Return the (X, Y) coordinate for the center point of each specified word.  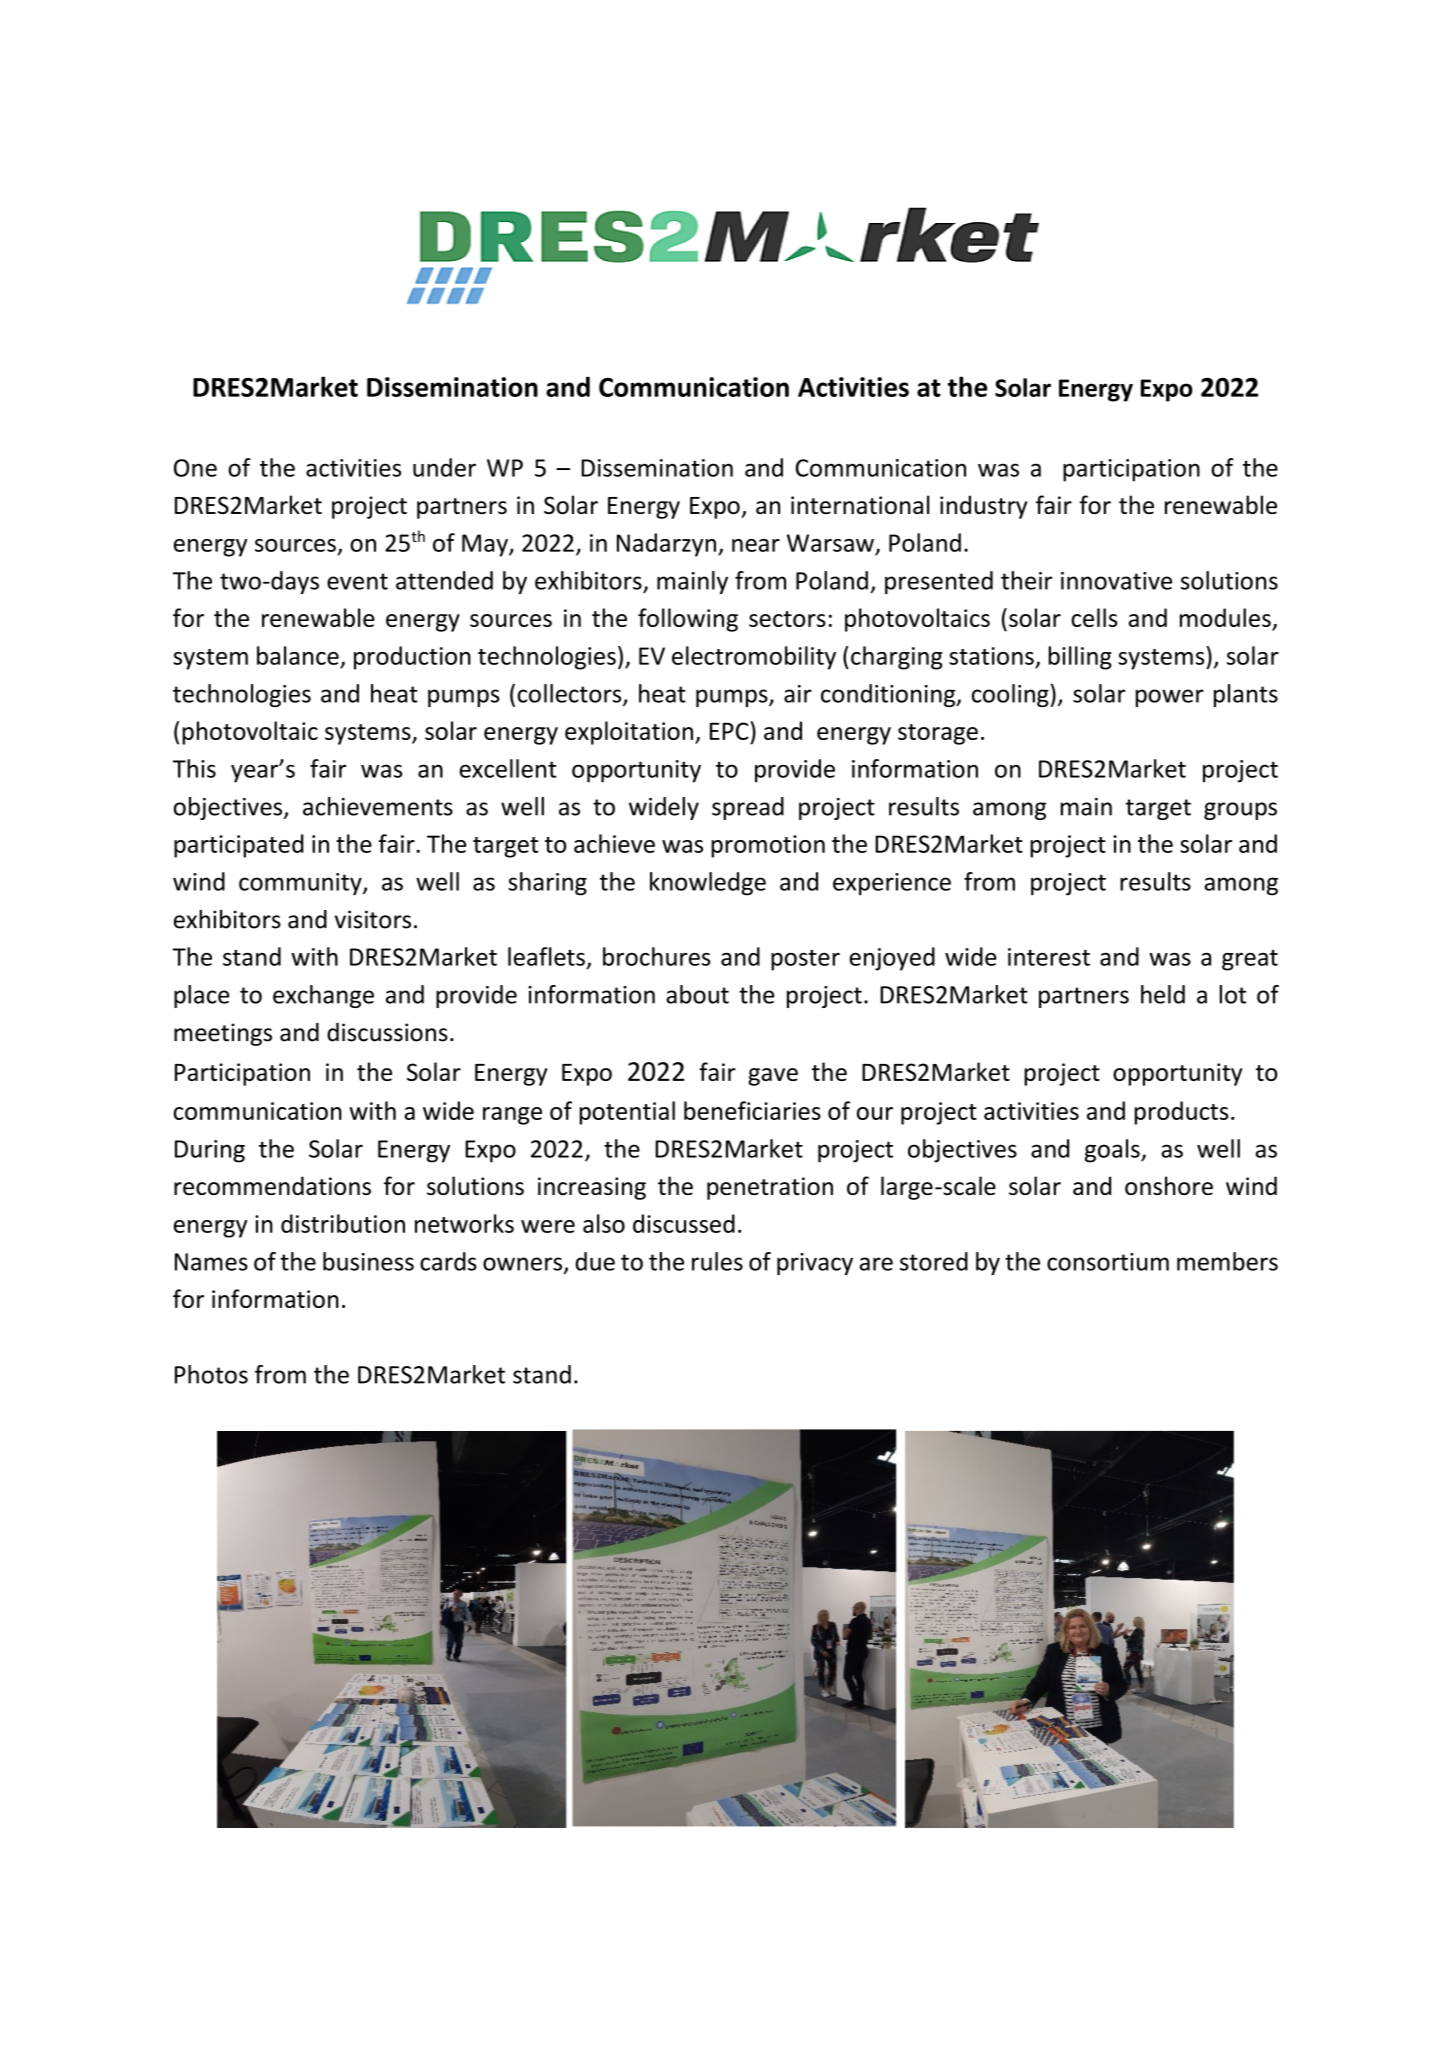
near (756, 545)
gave (773, 1077)
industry (983, 507)
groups (1240, 811)
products (1181, 1113)
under (444, 467)
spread (748, 808)
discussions (387, 1032)
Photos (211, 1374)
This (194, 768)
